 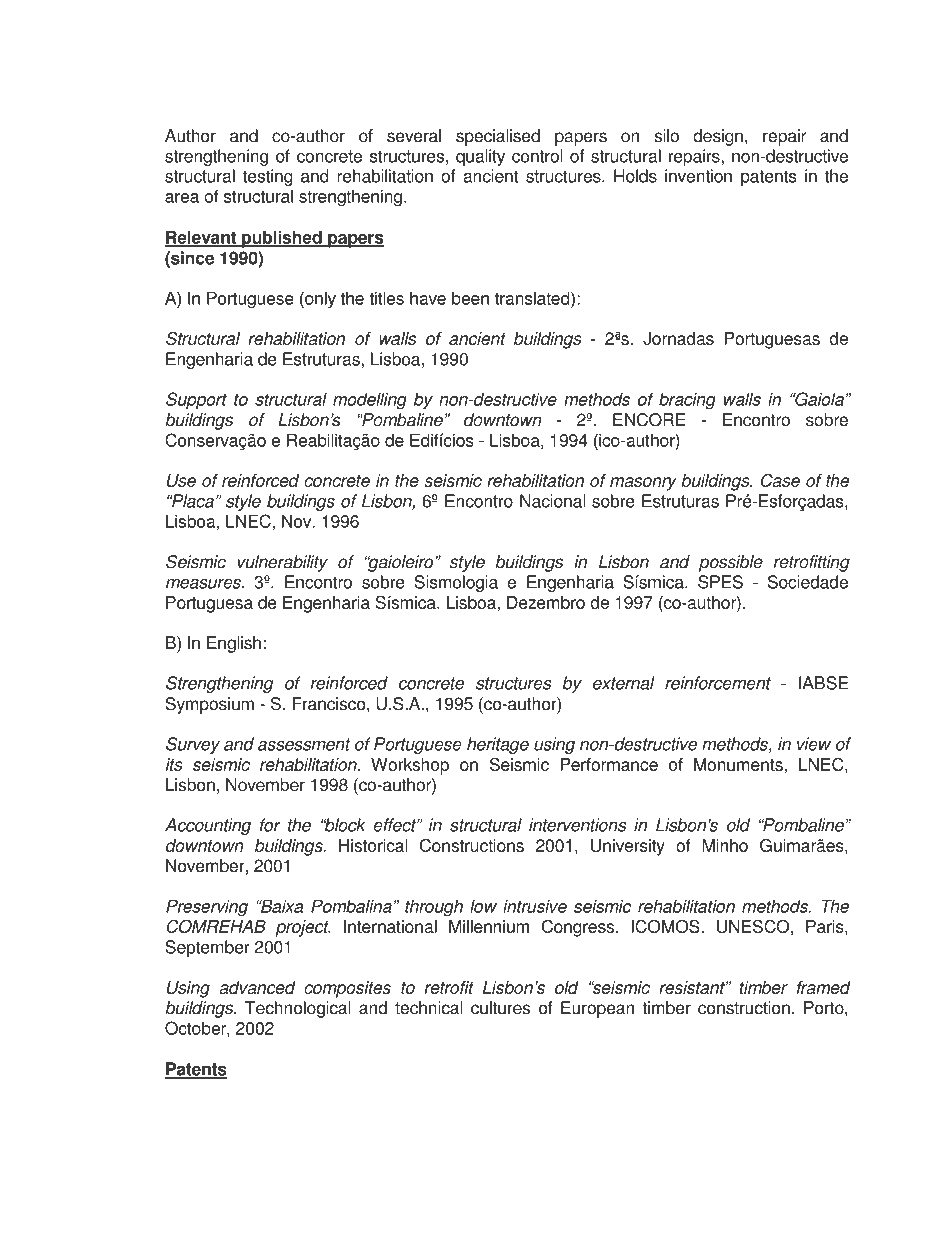 What do you see at coordinates (552, 501) in the screenshot?
I see `Nacional` at bounding box center [552, 501].
